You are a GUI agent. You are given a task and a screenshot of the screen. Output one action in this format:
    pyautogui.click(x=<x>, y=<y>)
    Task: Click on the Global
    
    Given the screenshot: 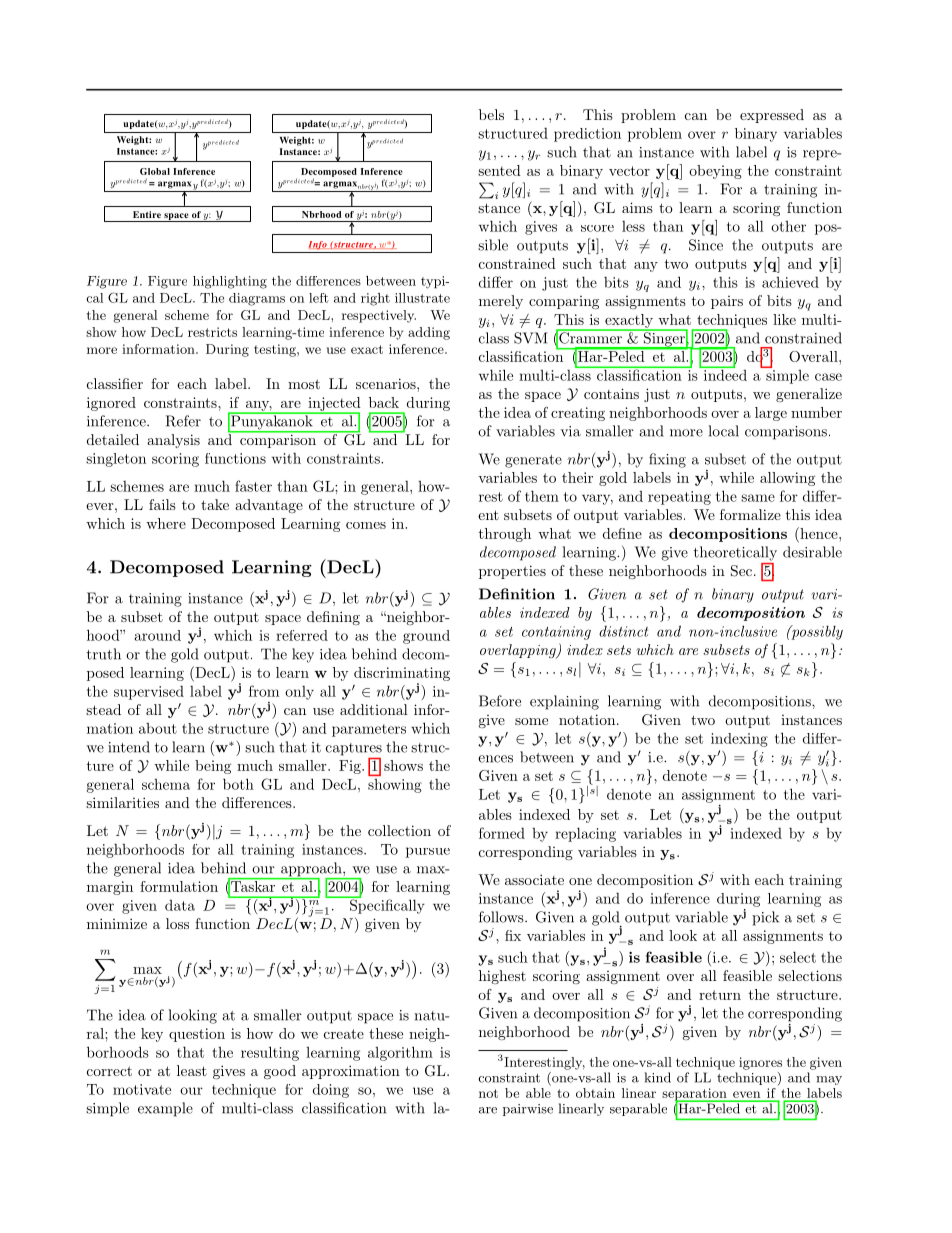 What is the action you would take?
    pyautogui.click(x=155, y=171)
